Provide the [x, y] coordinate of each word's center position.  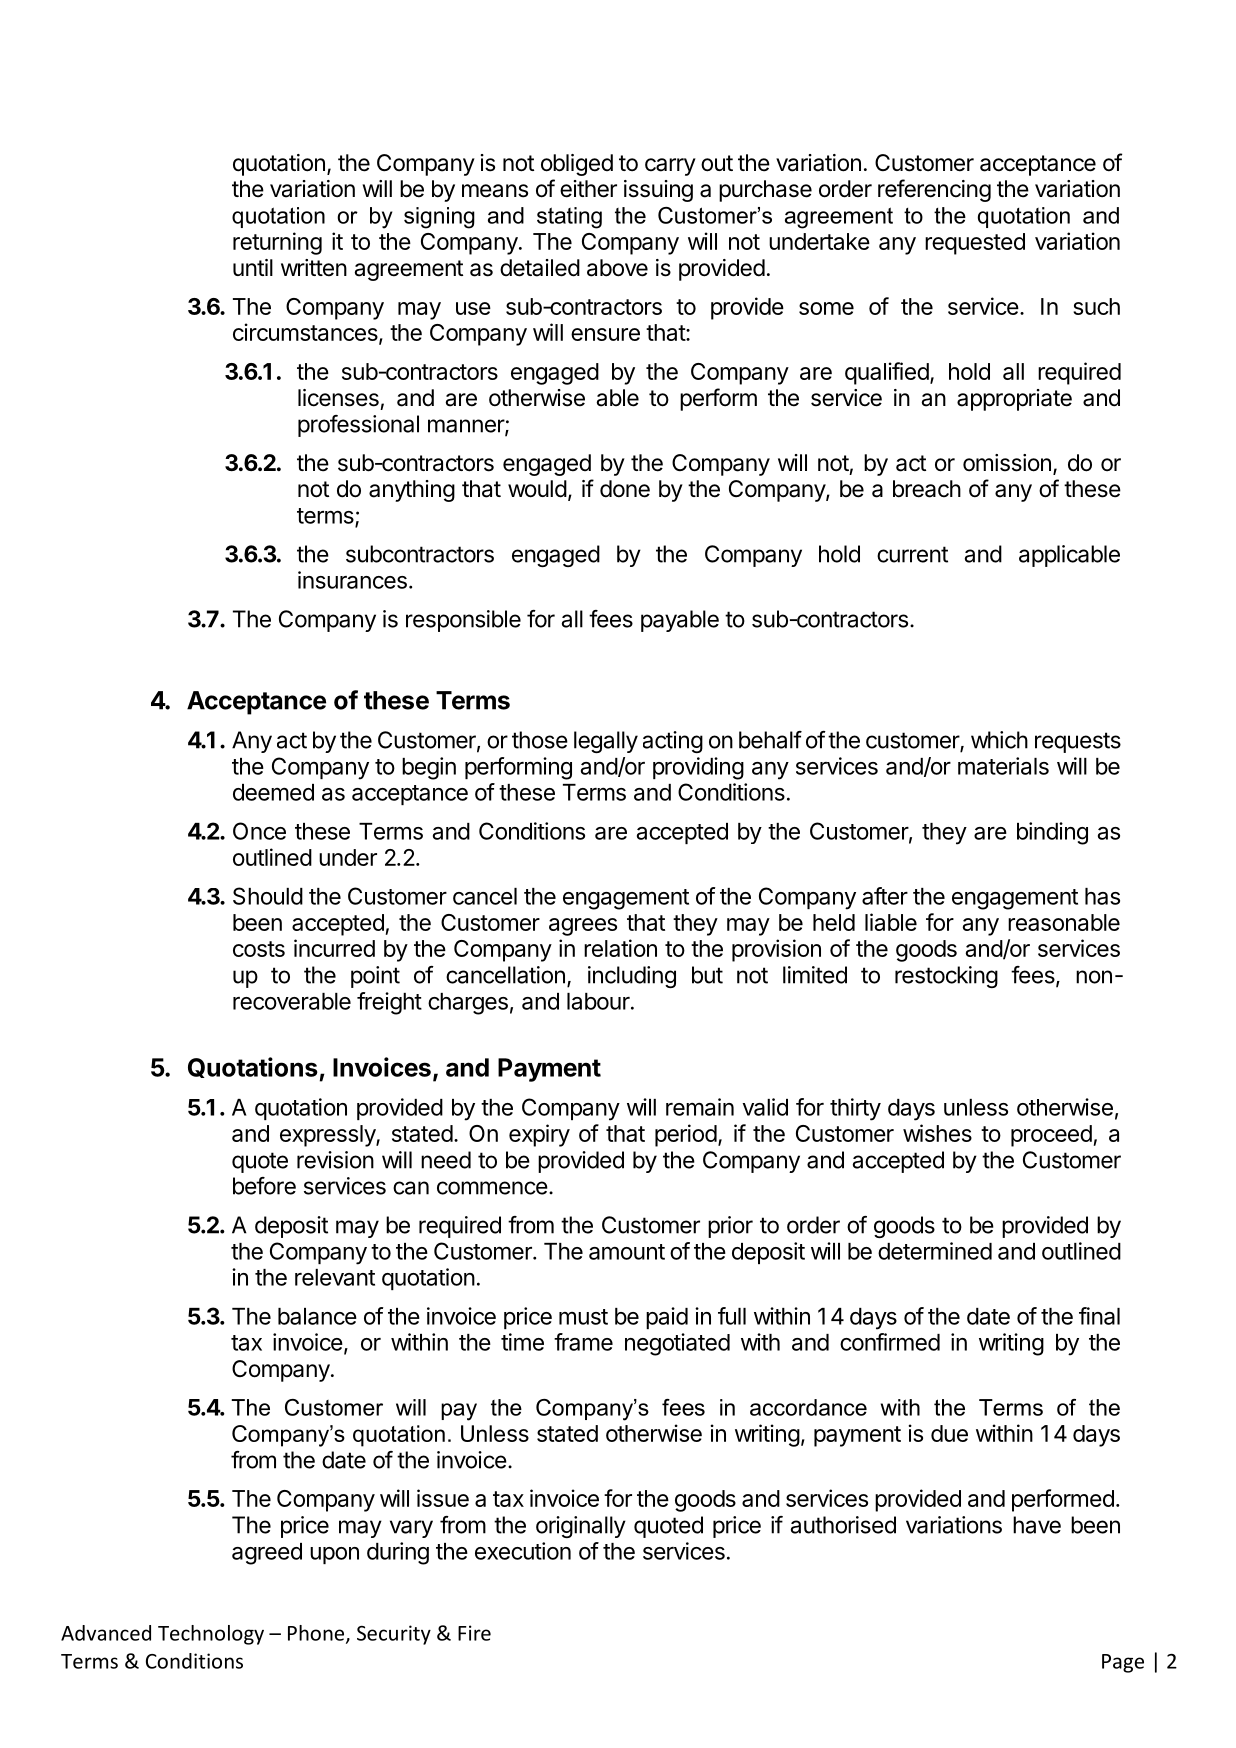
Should [268, 896]
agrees [583, 927]
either [588, 189]
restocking [946, 977]
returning [277, 243]
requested [975, 244]
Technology [211, 1635]
